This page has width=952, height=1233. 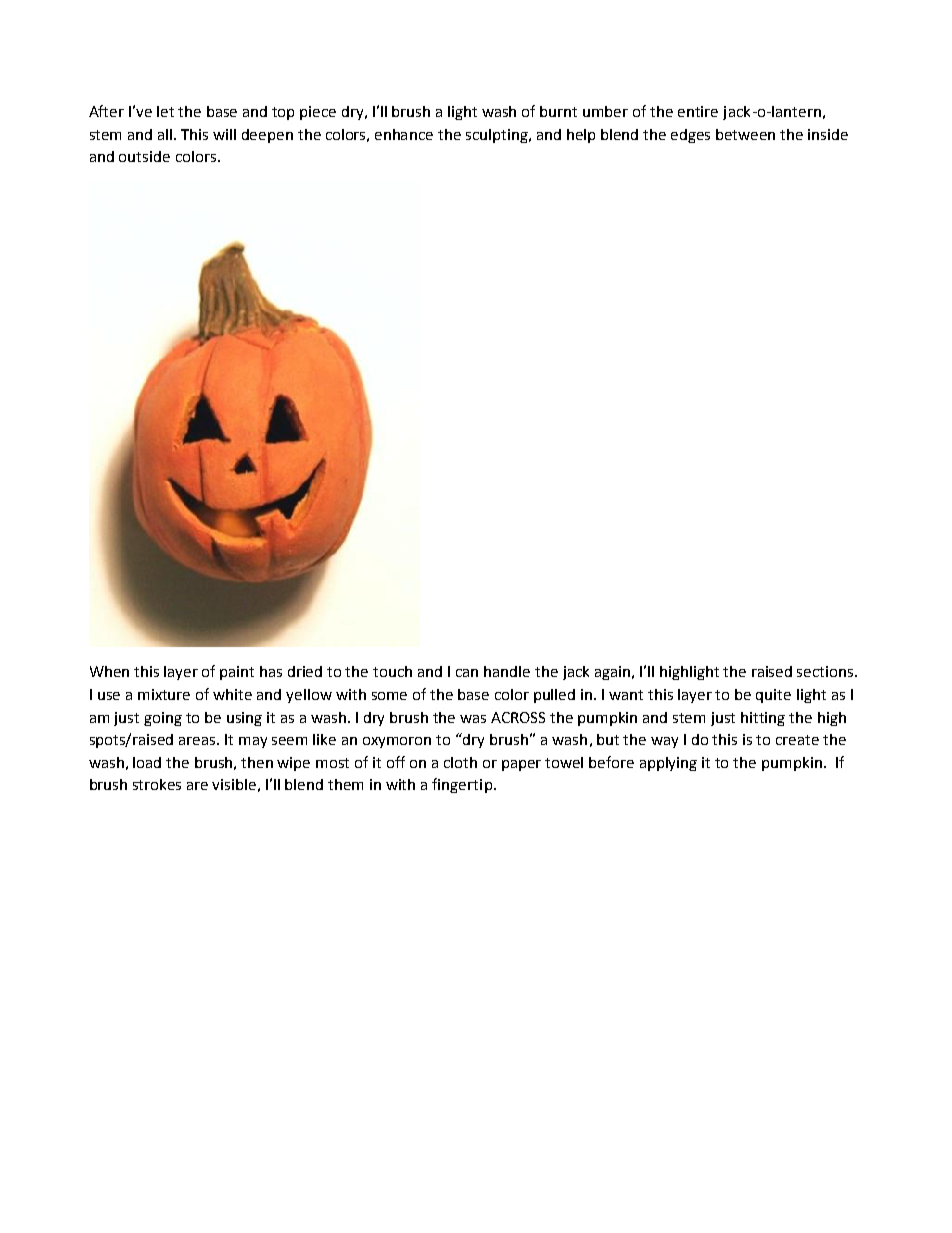 I want to click on paint, so click(x=237, y=673).
